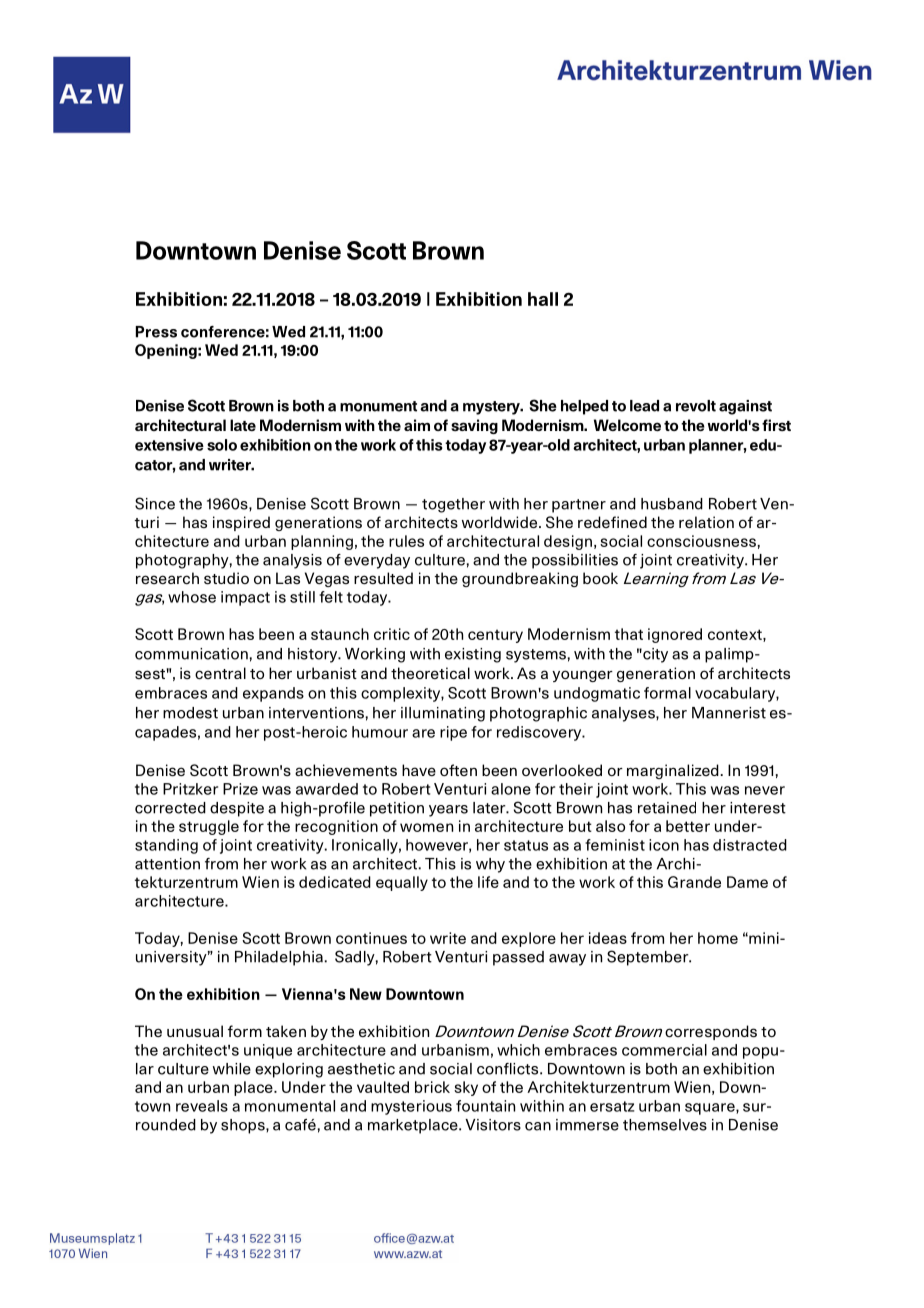  I want to click on often, so click(458, 770).
